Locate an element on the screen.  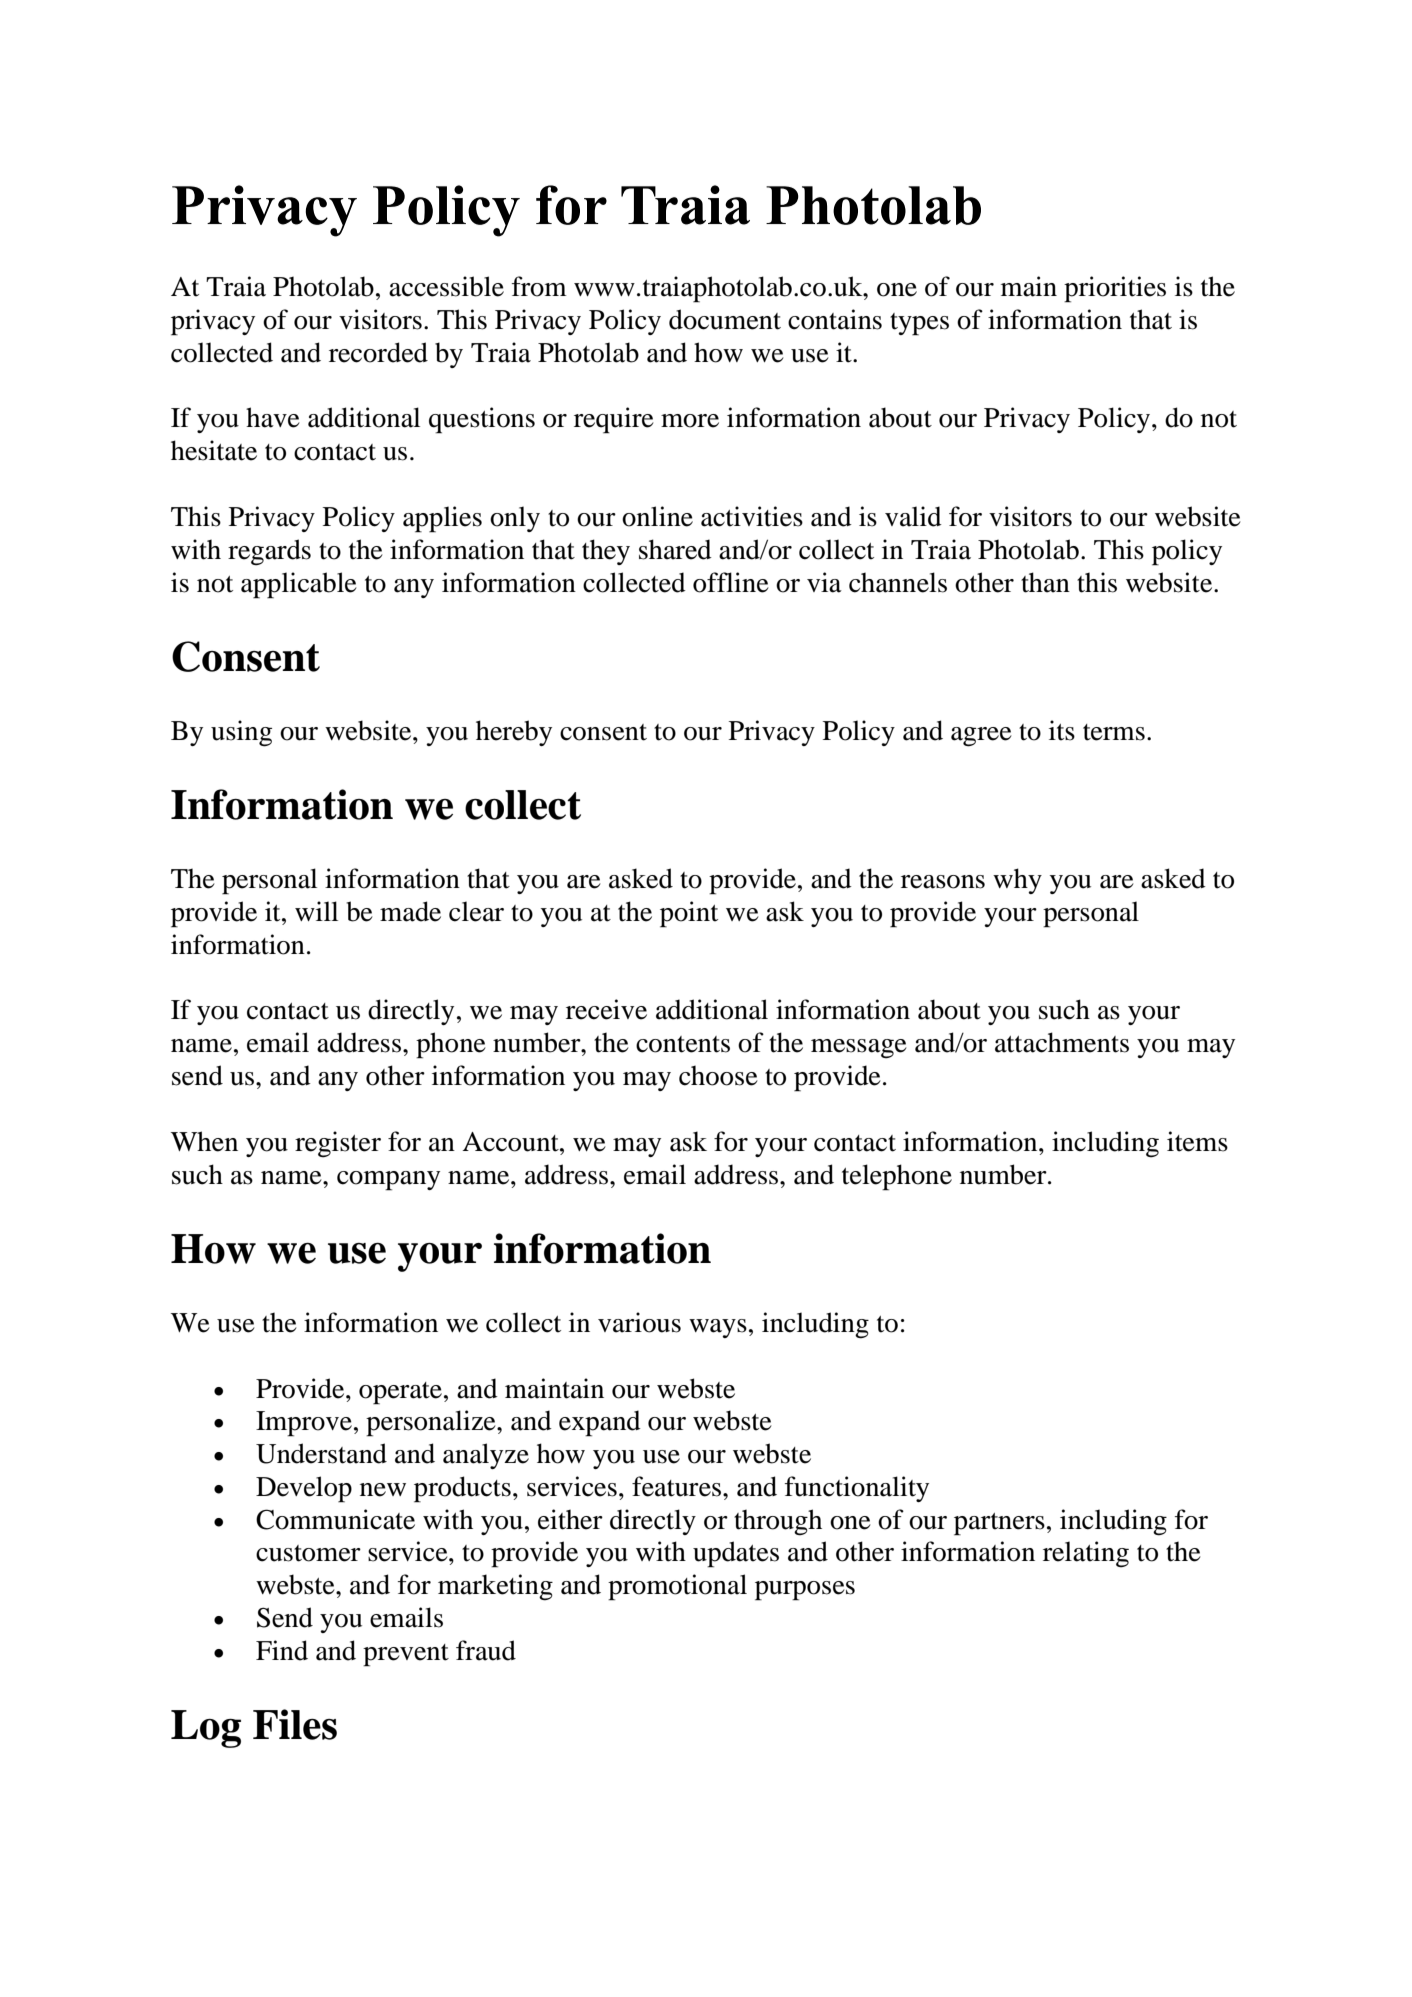
Files is located at coordinates (295, 1724).
